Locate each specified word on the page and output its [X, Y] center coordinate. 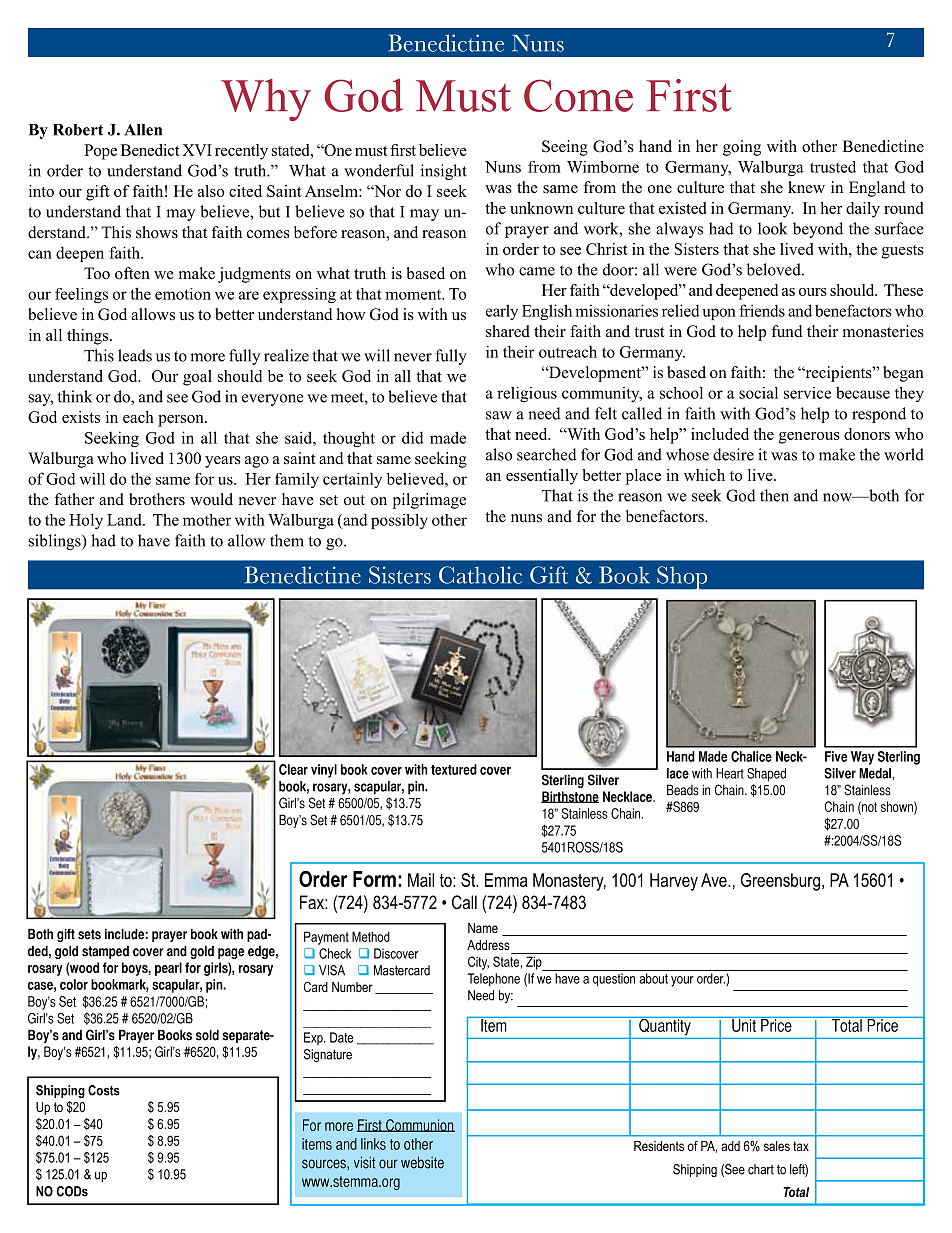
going [742, 148]
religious [527, 394]
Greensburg [780, 882]
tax [801, 1146]
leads [135, 355]
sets [89, 934]
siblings [56, 542]
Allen [143, 130]
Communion [419, 1125]
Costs [104, 1090]
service [807, 393]
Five [836, 756]
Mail [421, 880]
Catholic [480, 575]
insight [444, 172]
